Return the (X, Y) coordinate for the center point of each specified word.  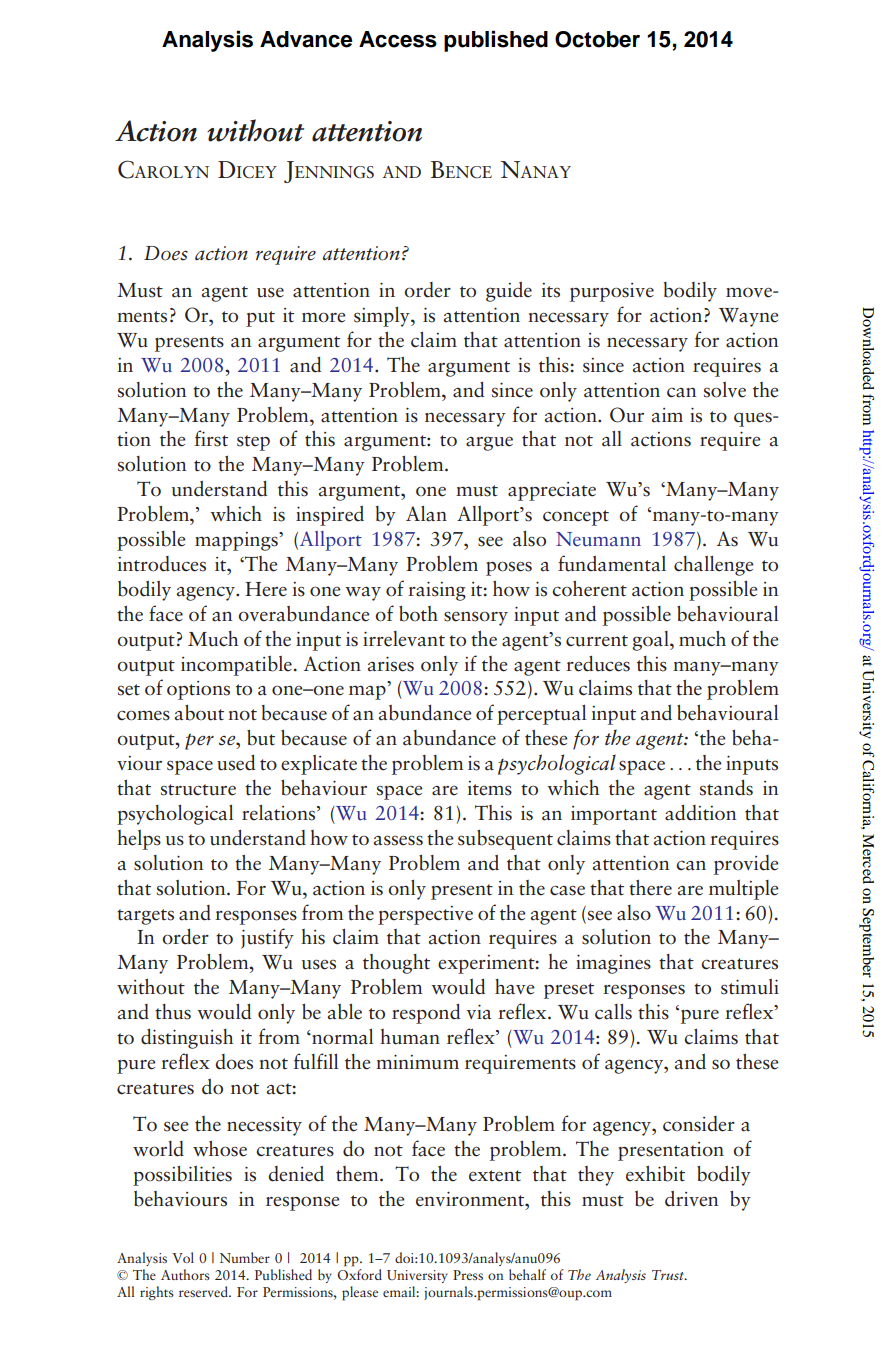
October (597, 39)
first (211, 438)
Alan (426, 513)
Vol (183, 1257)
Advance (306, 39)
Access (398, 39)
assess (398, 840)
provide (746, 865)
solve (725, 390)
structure (198, 790)
